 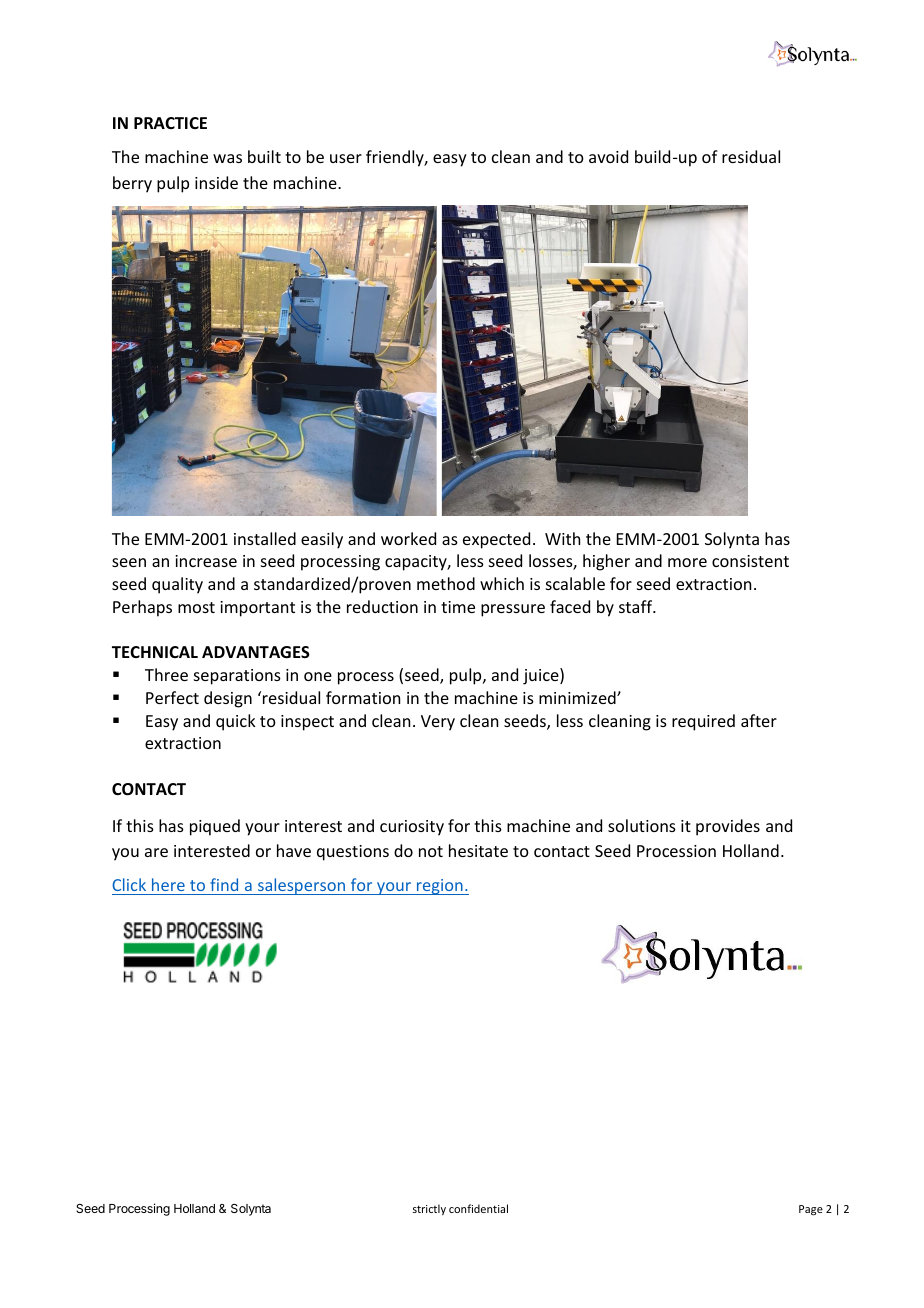 I want to click on strictly, so click(x=429, y=1209).
